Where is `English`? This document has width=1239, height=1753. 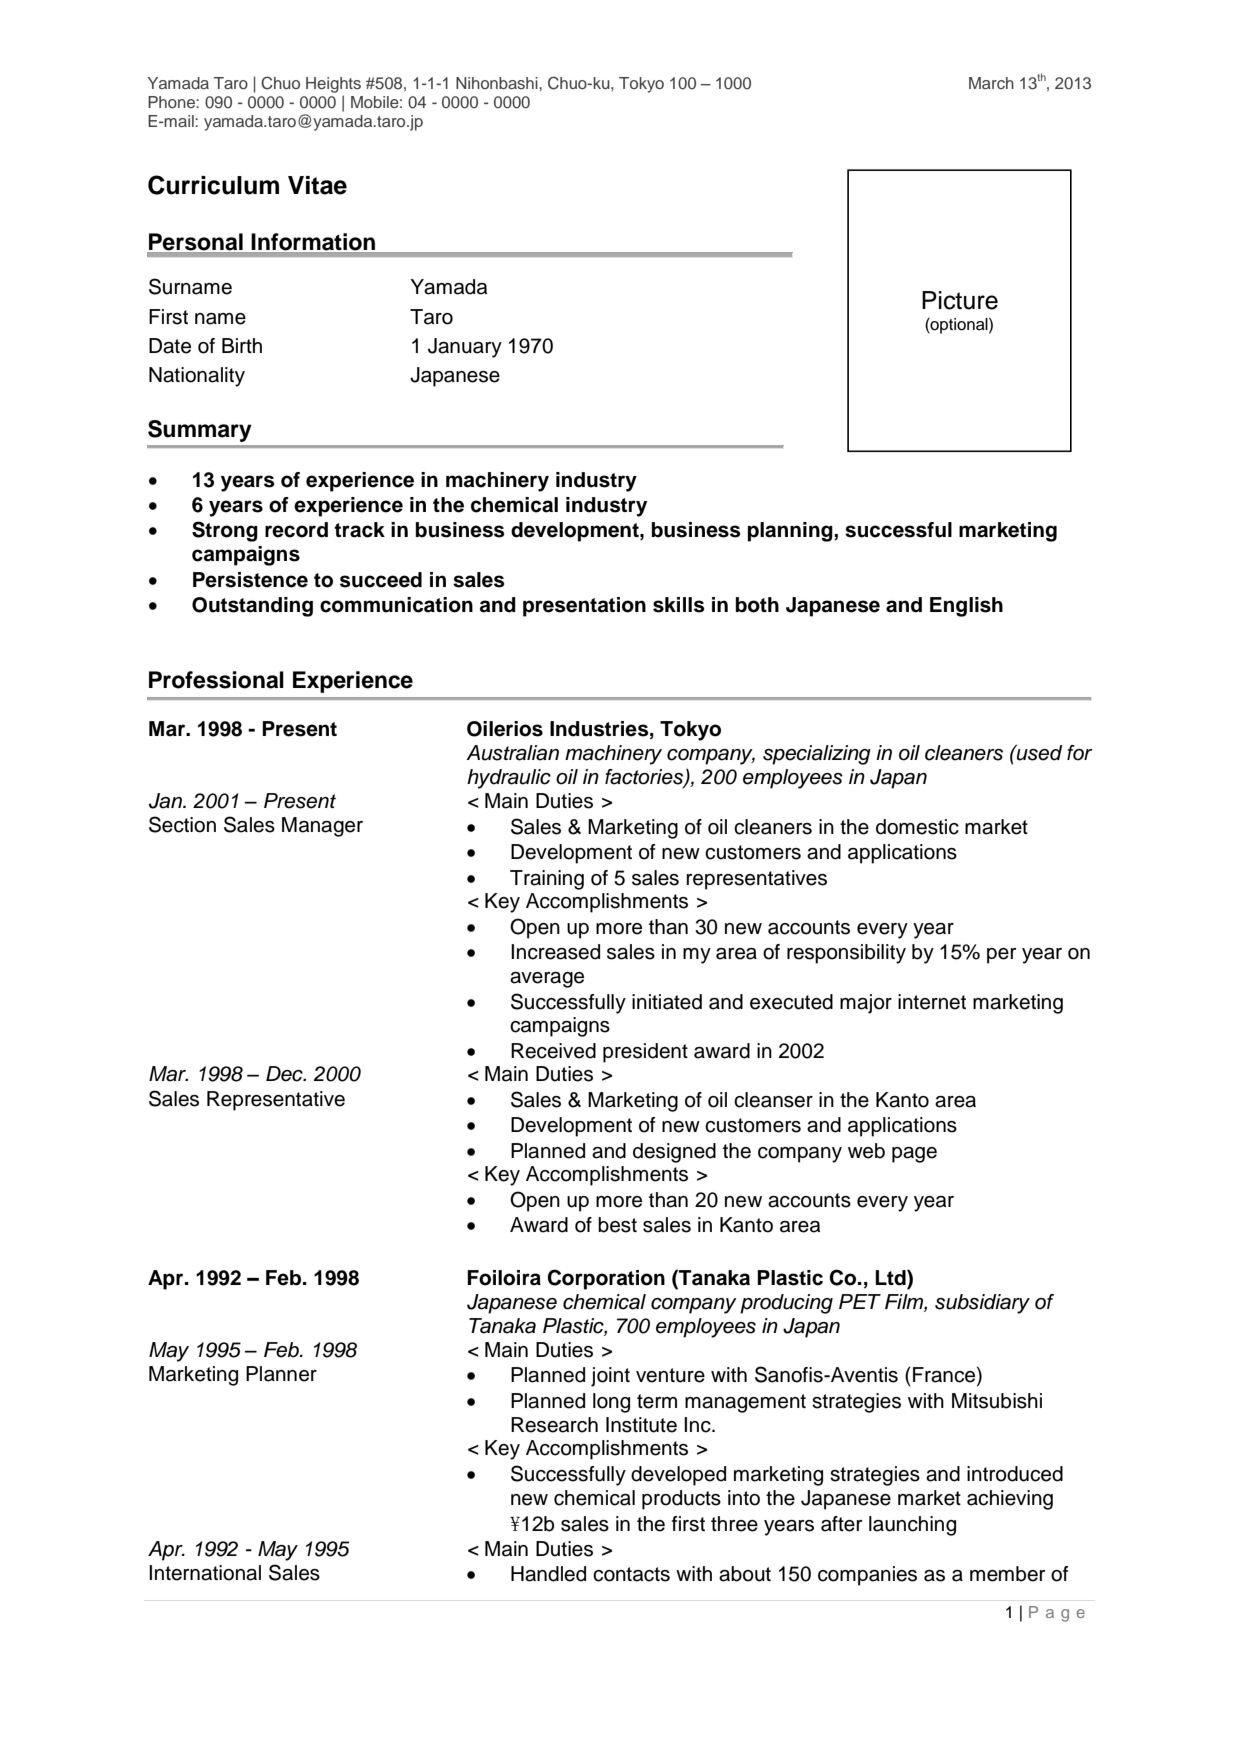 English is located at coordinates (966, 607).
